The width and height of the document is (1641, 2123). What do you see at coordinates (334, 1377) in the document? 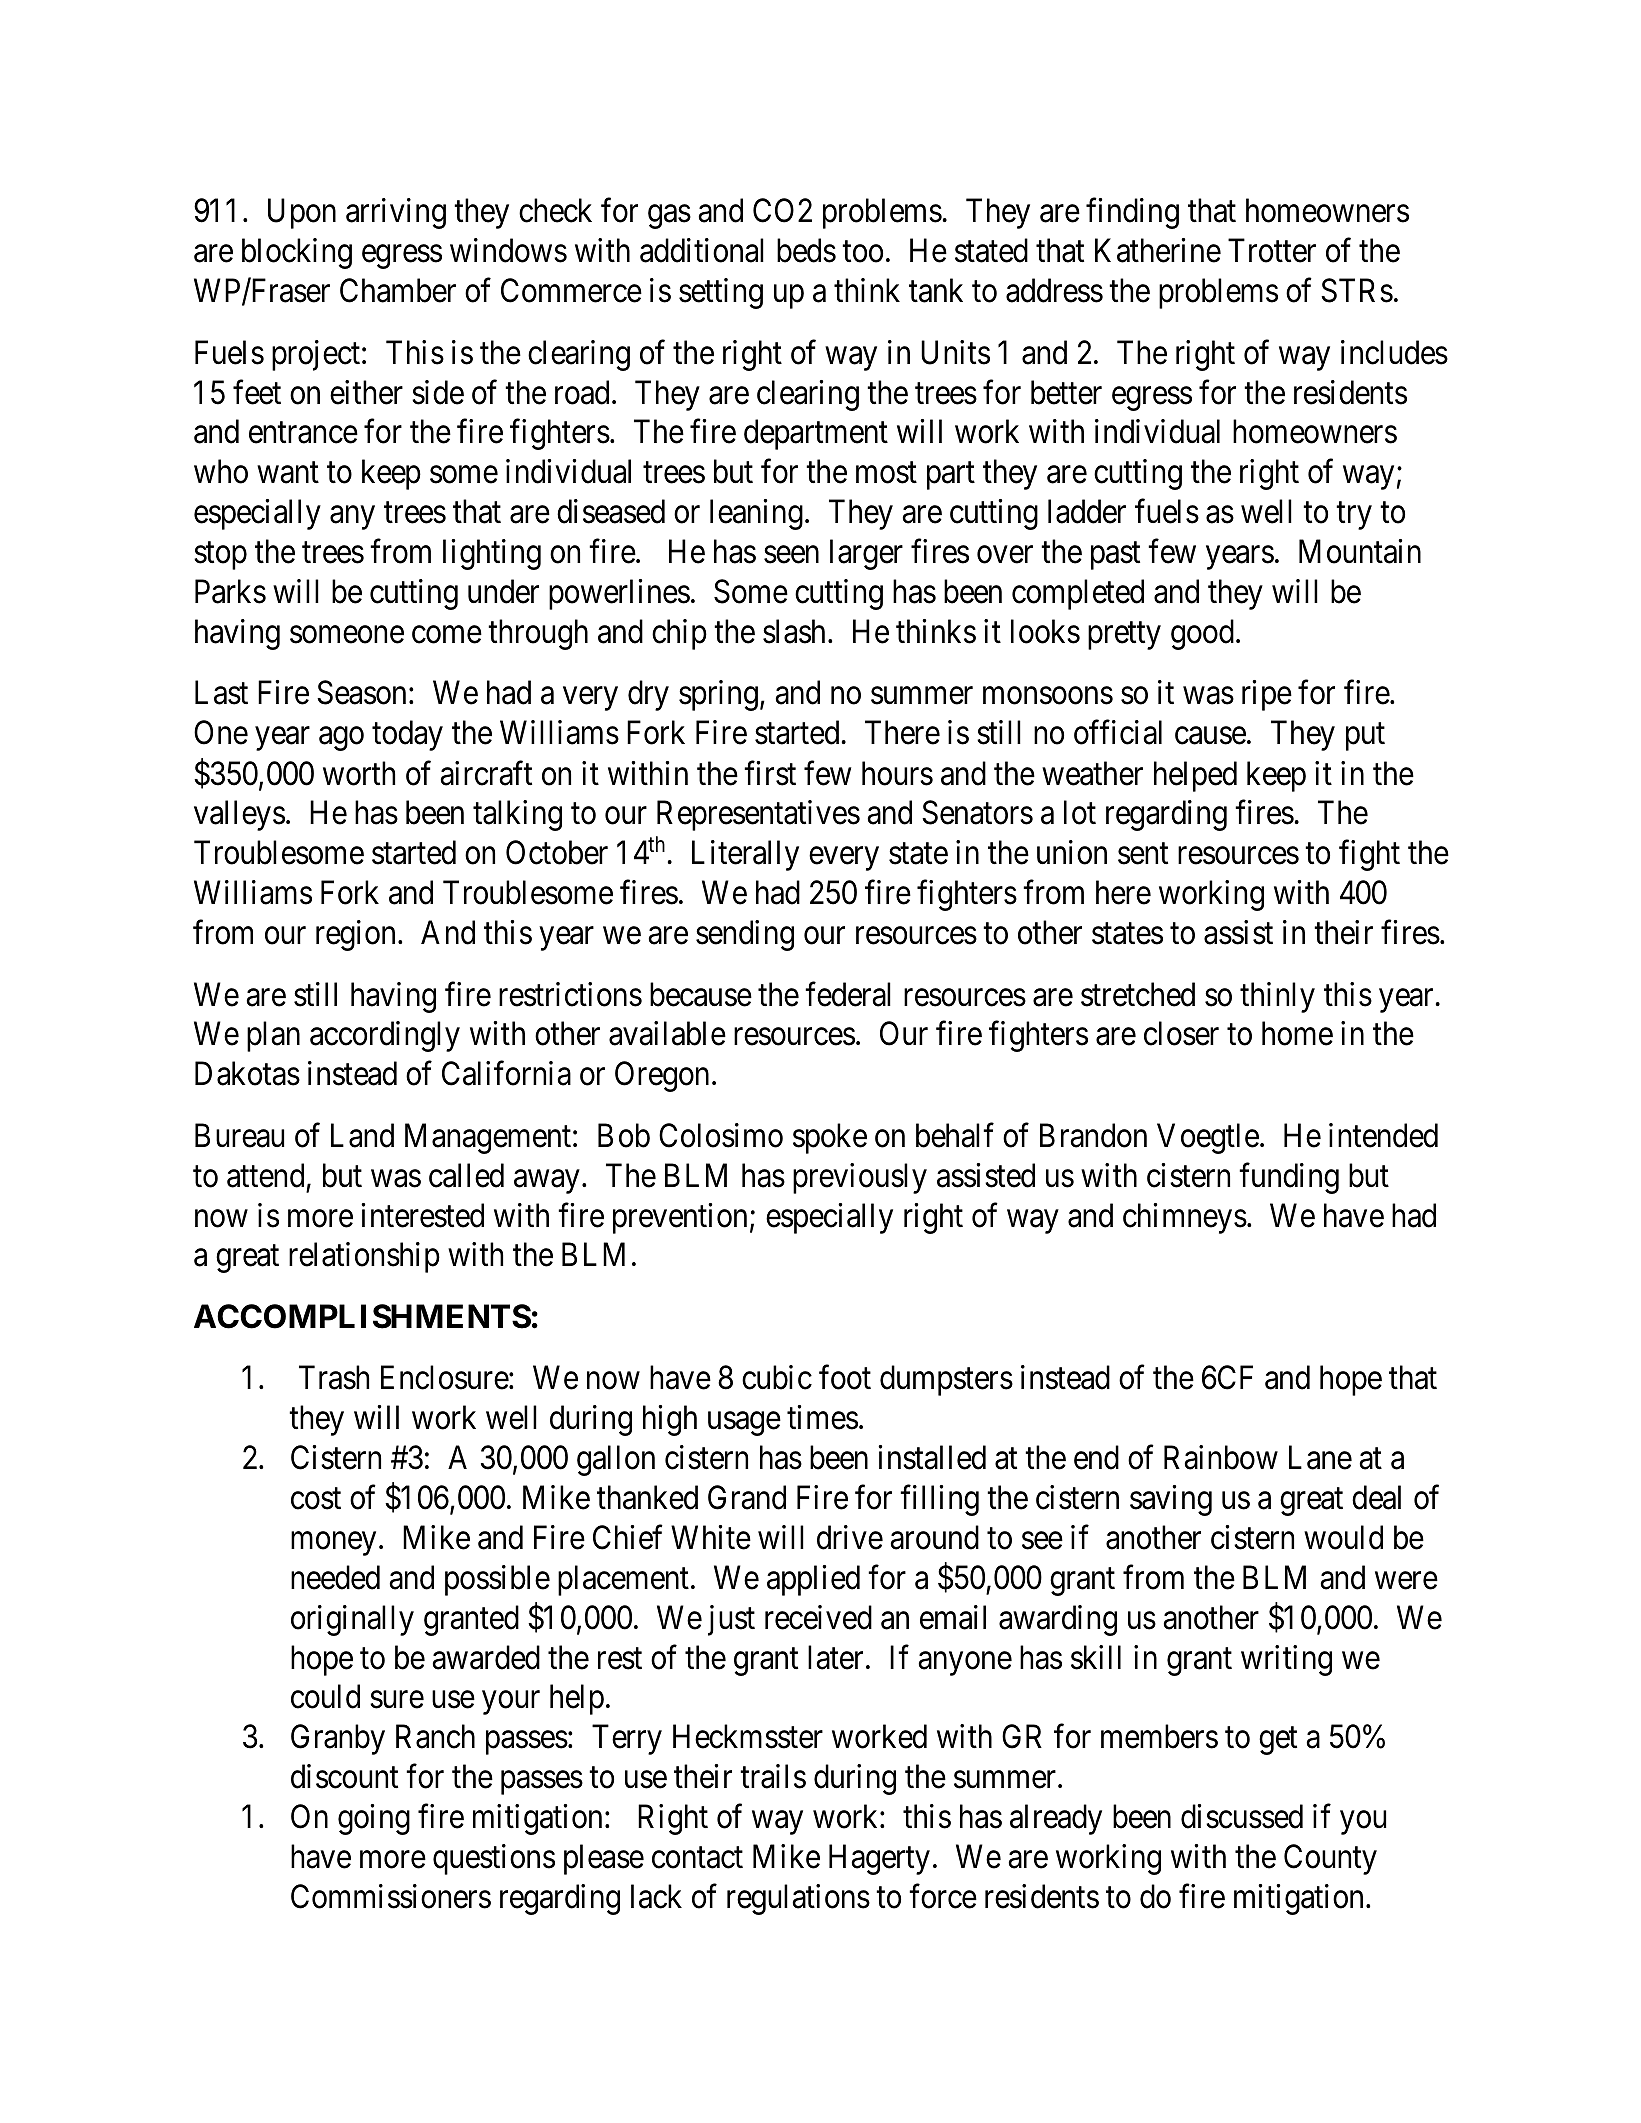
I see `Trash` at bounding box center [334, 1377].
